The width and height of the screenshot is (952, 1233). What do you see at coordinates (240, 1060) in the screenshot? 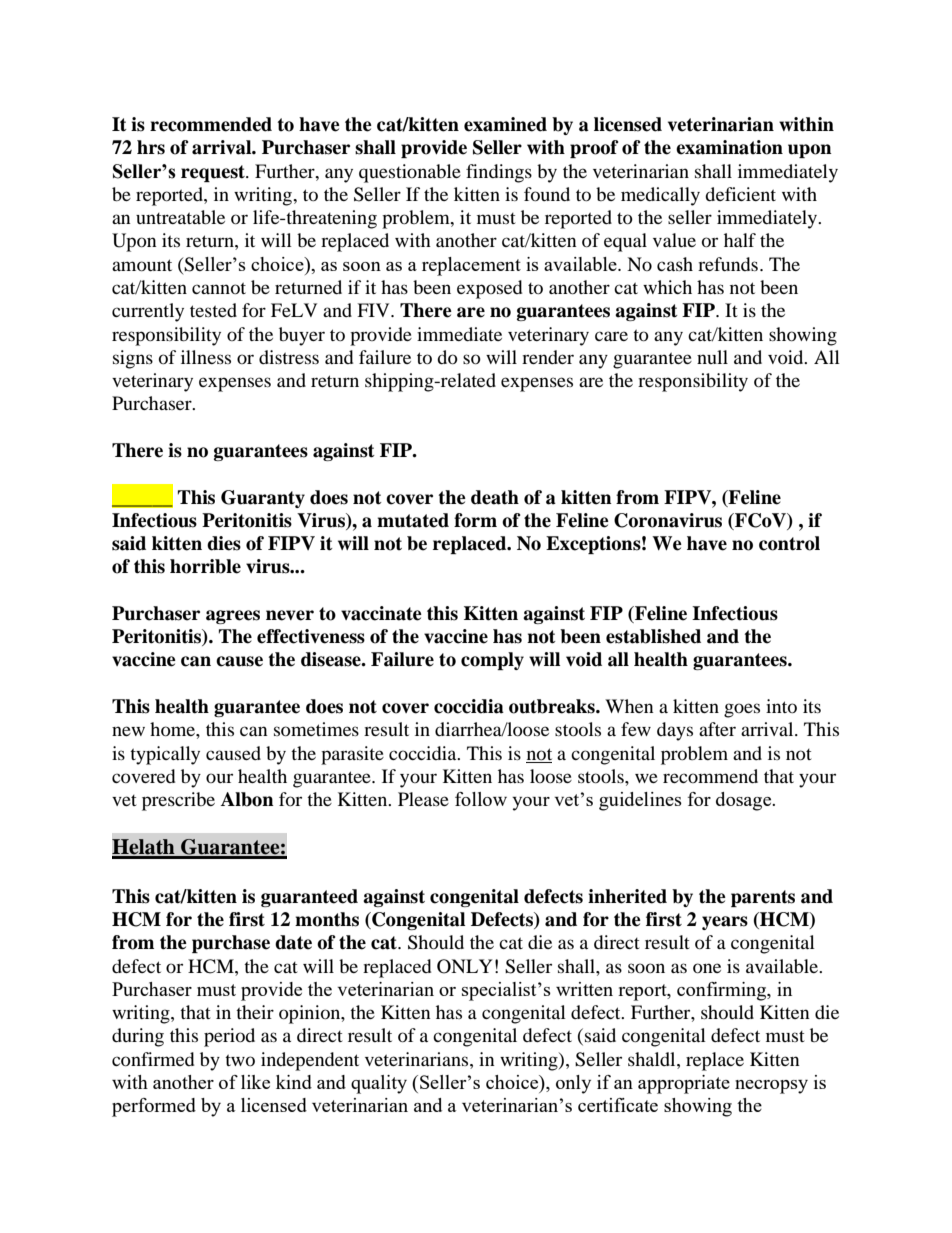
I see `two` at bounding box center [240, 1060].
